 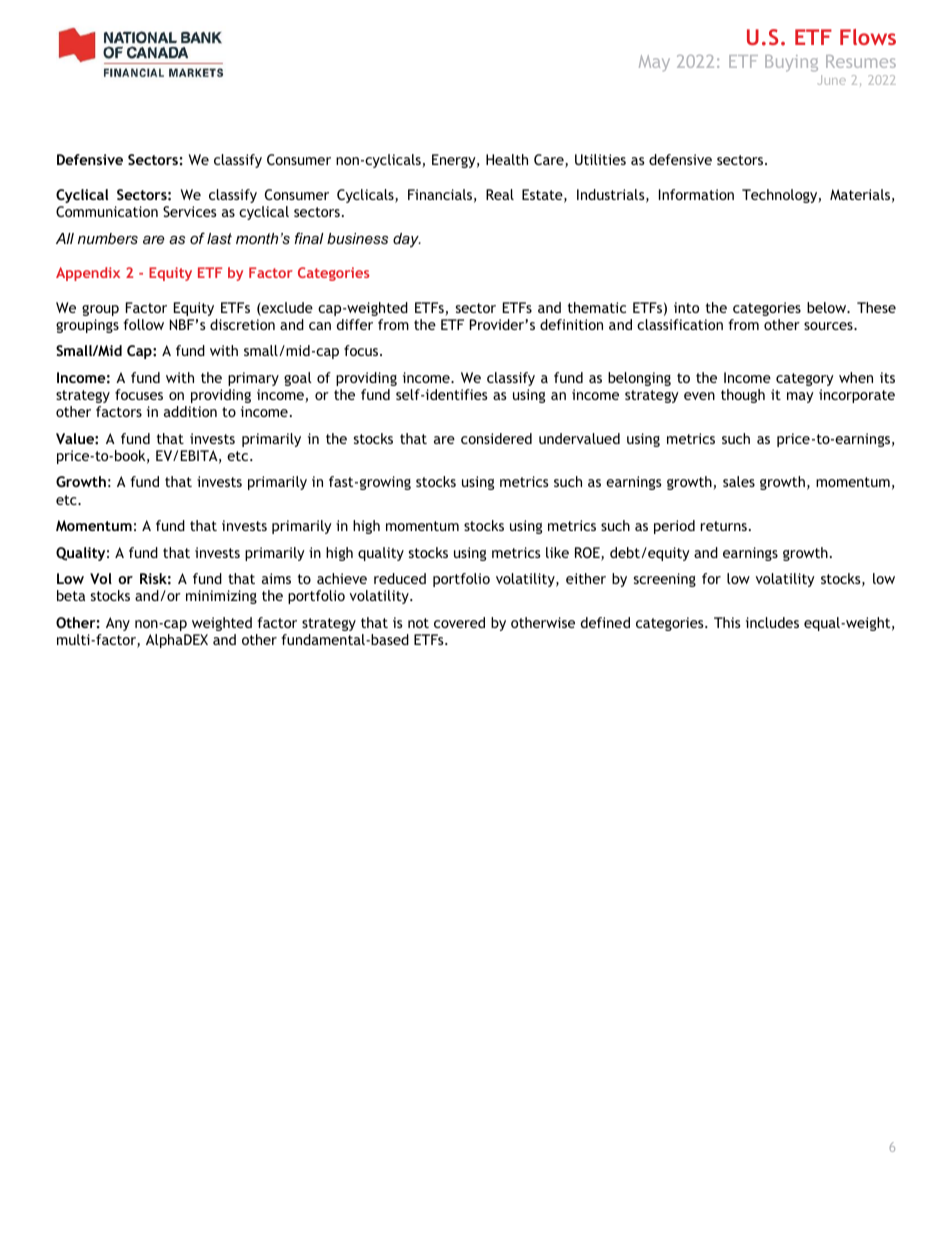 I want to click on Buying, so click(x=791, y=63).
